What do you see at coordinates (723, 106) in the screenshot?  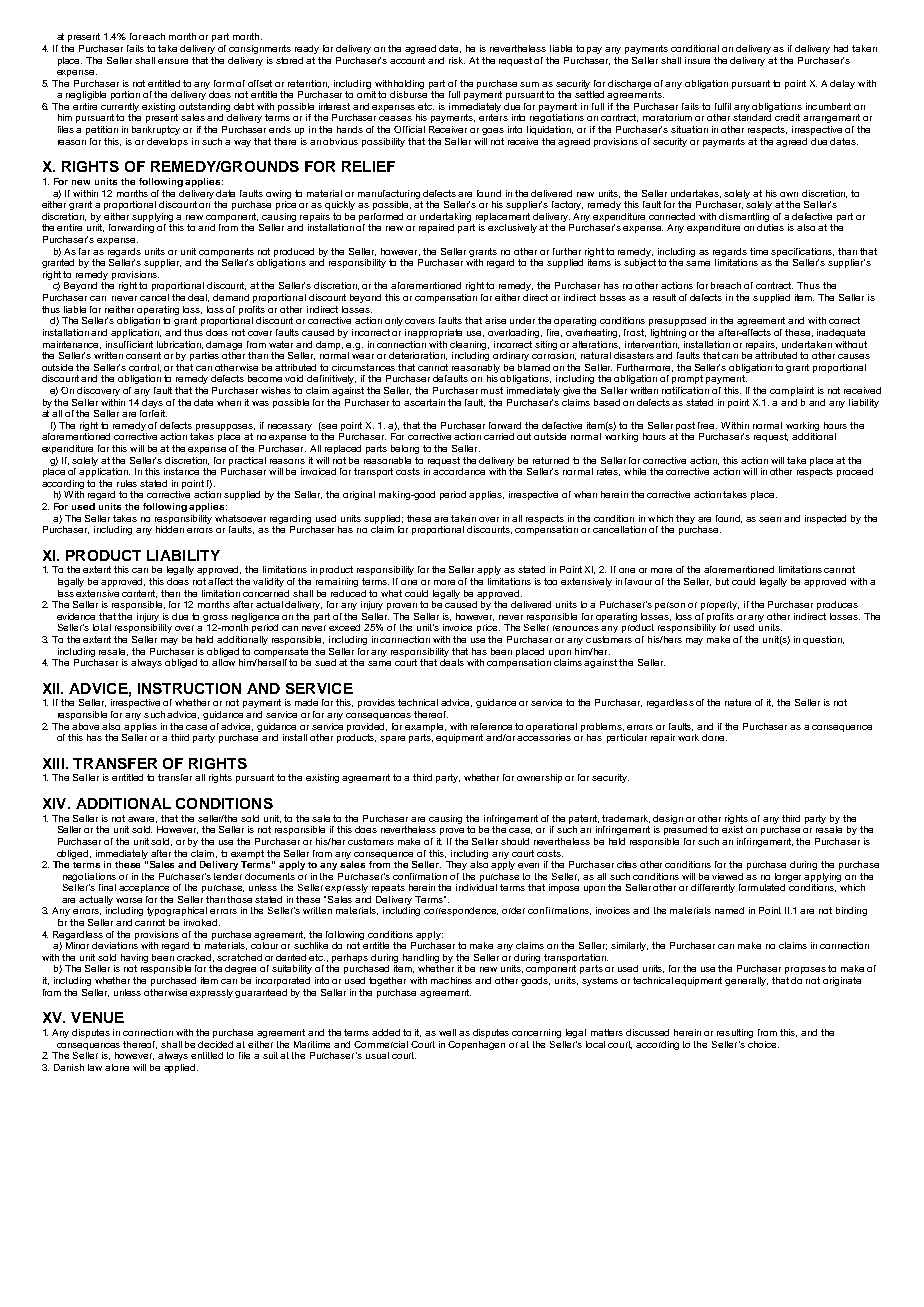 I see `fulfil` at bounding box center [723, 106].
